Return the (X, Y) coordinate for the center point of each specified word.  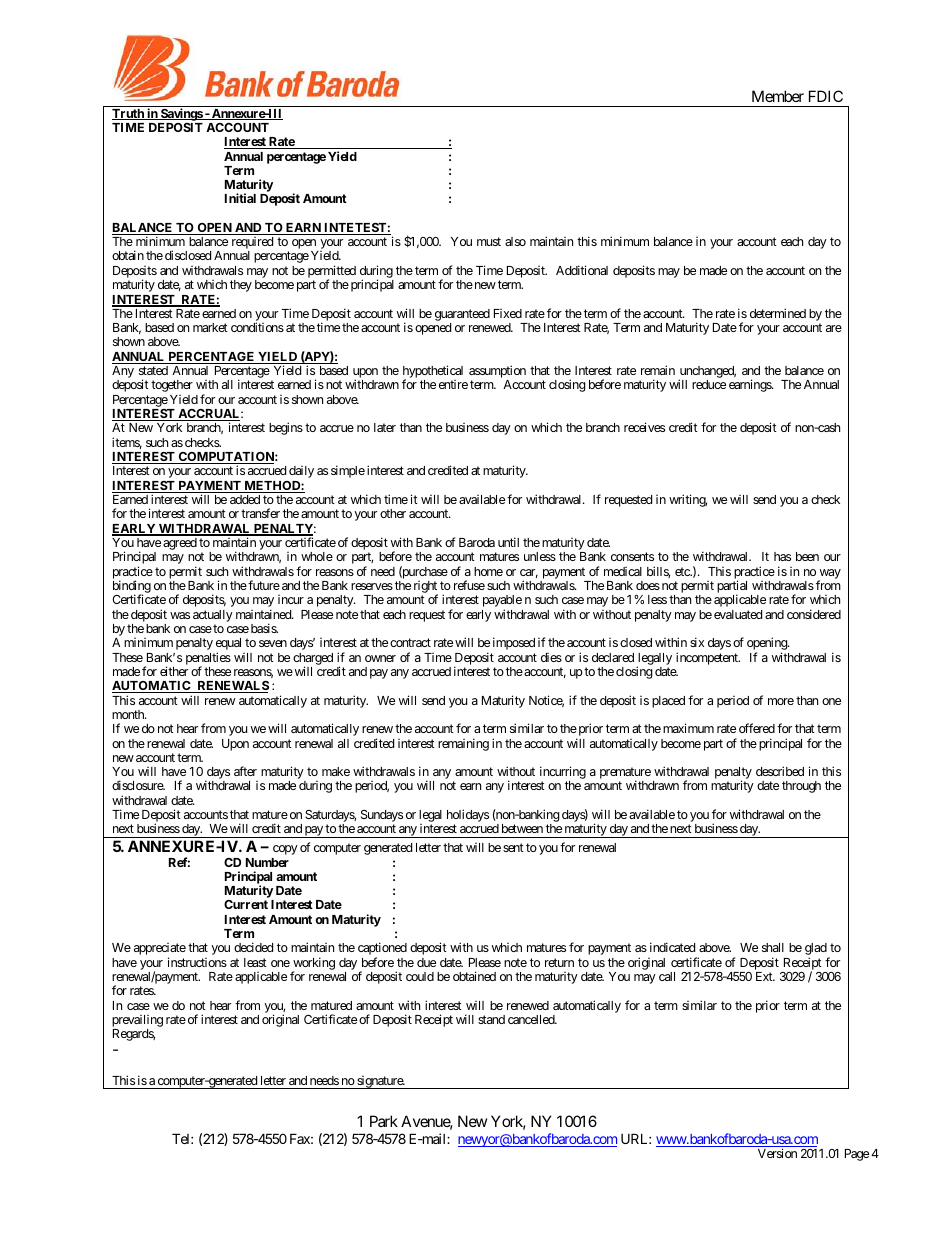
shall (773, 947)
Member (778, 96)
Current (246, 904)
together (172, 386)
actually (213, 616)
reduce (709, 384)
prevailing (137, 1022)
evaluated (738, 614)
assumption (497, 373)
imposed (514, 643)
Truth (129, 114)
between (522, 828)
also (515, 241)
